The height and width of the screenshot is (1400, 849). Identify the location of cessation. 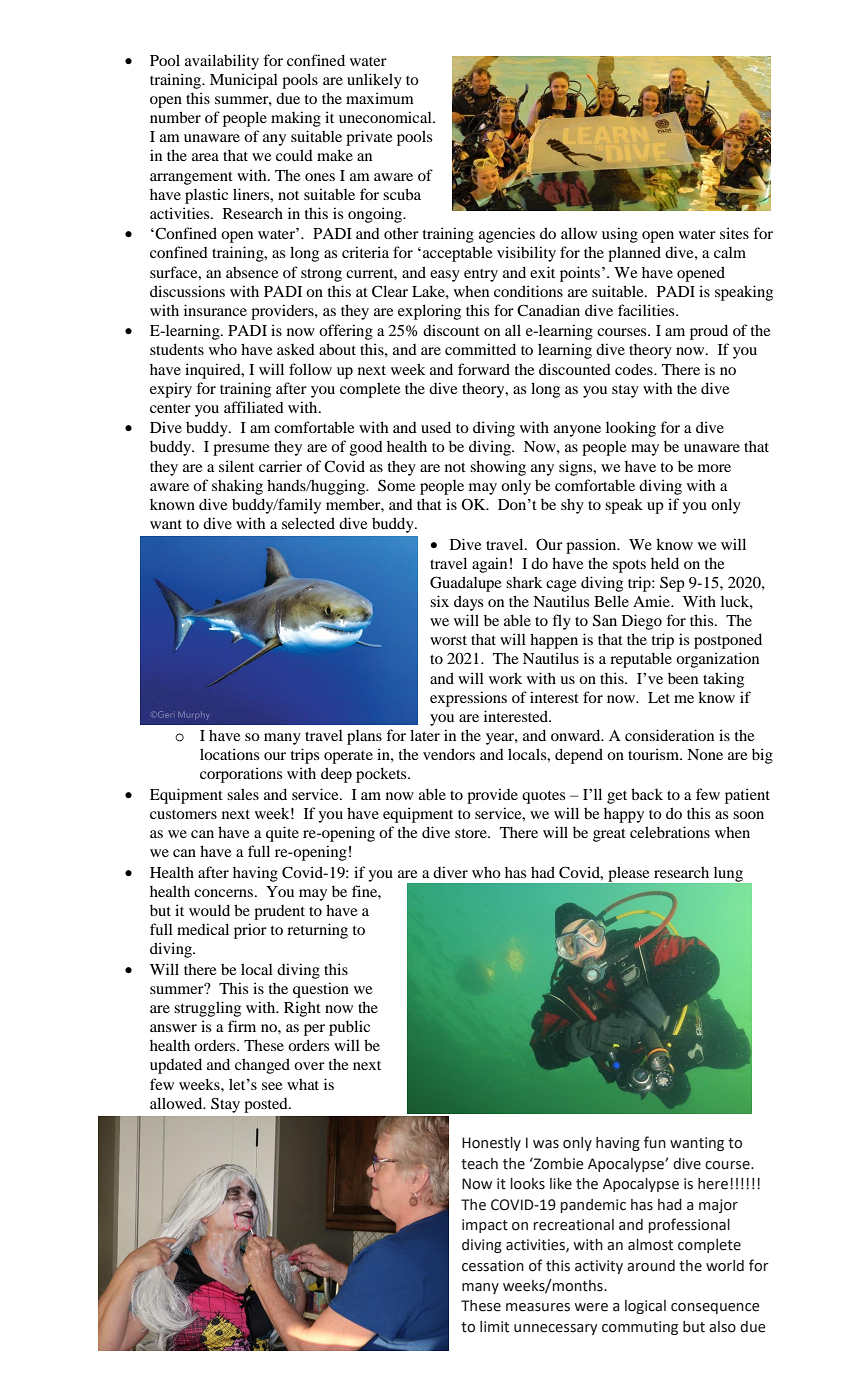
(493, 1266).
